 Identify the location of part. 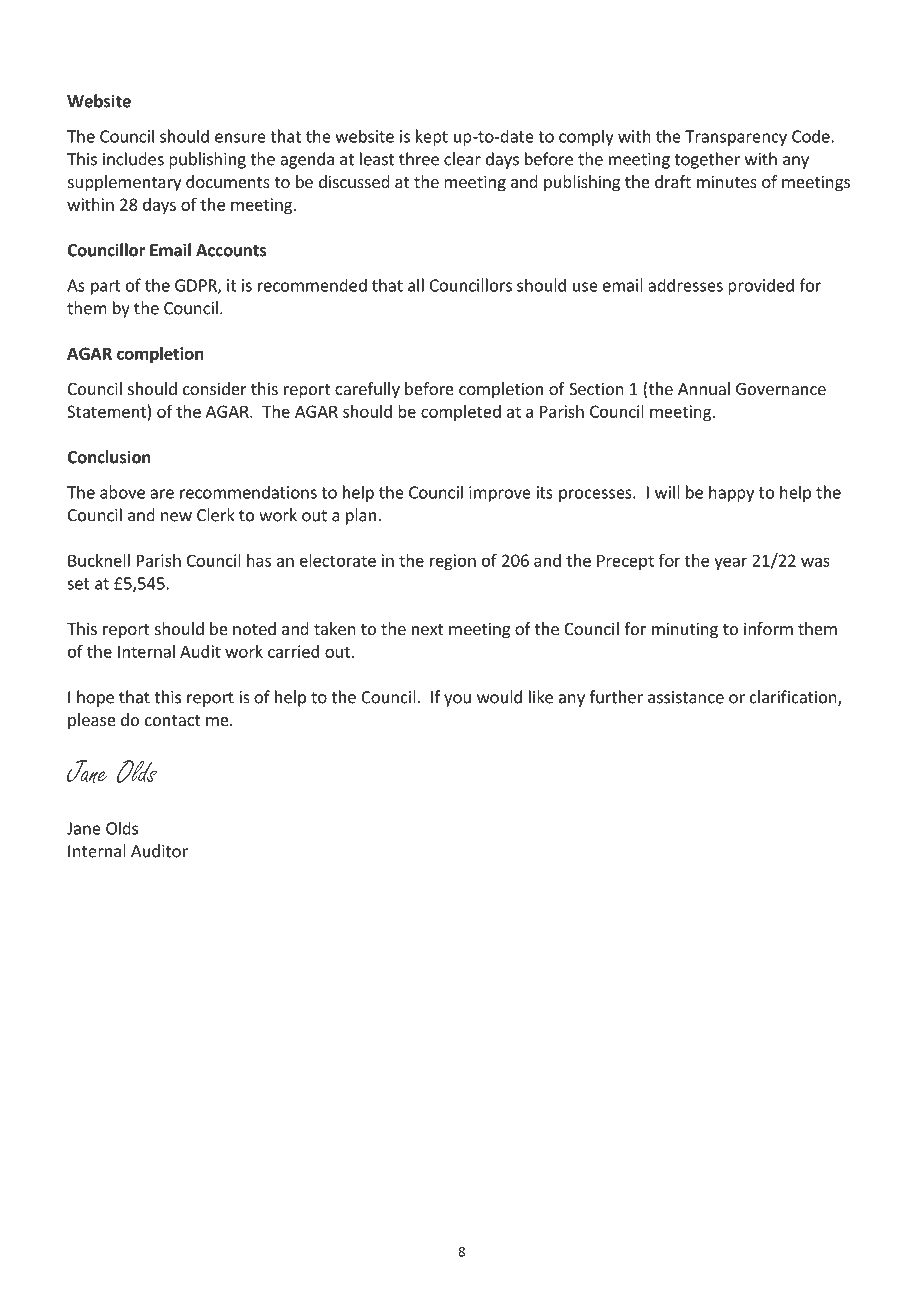
(106, 287).
